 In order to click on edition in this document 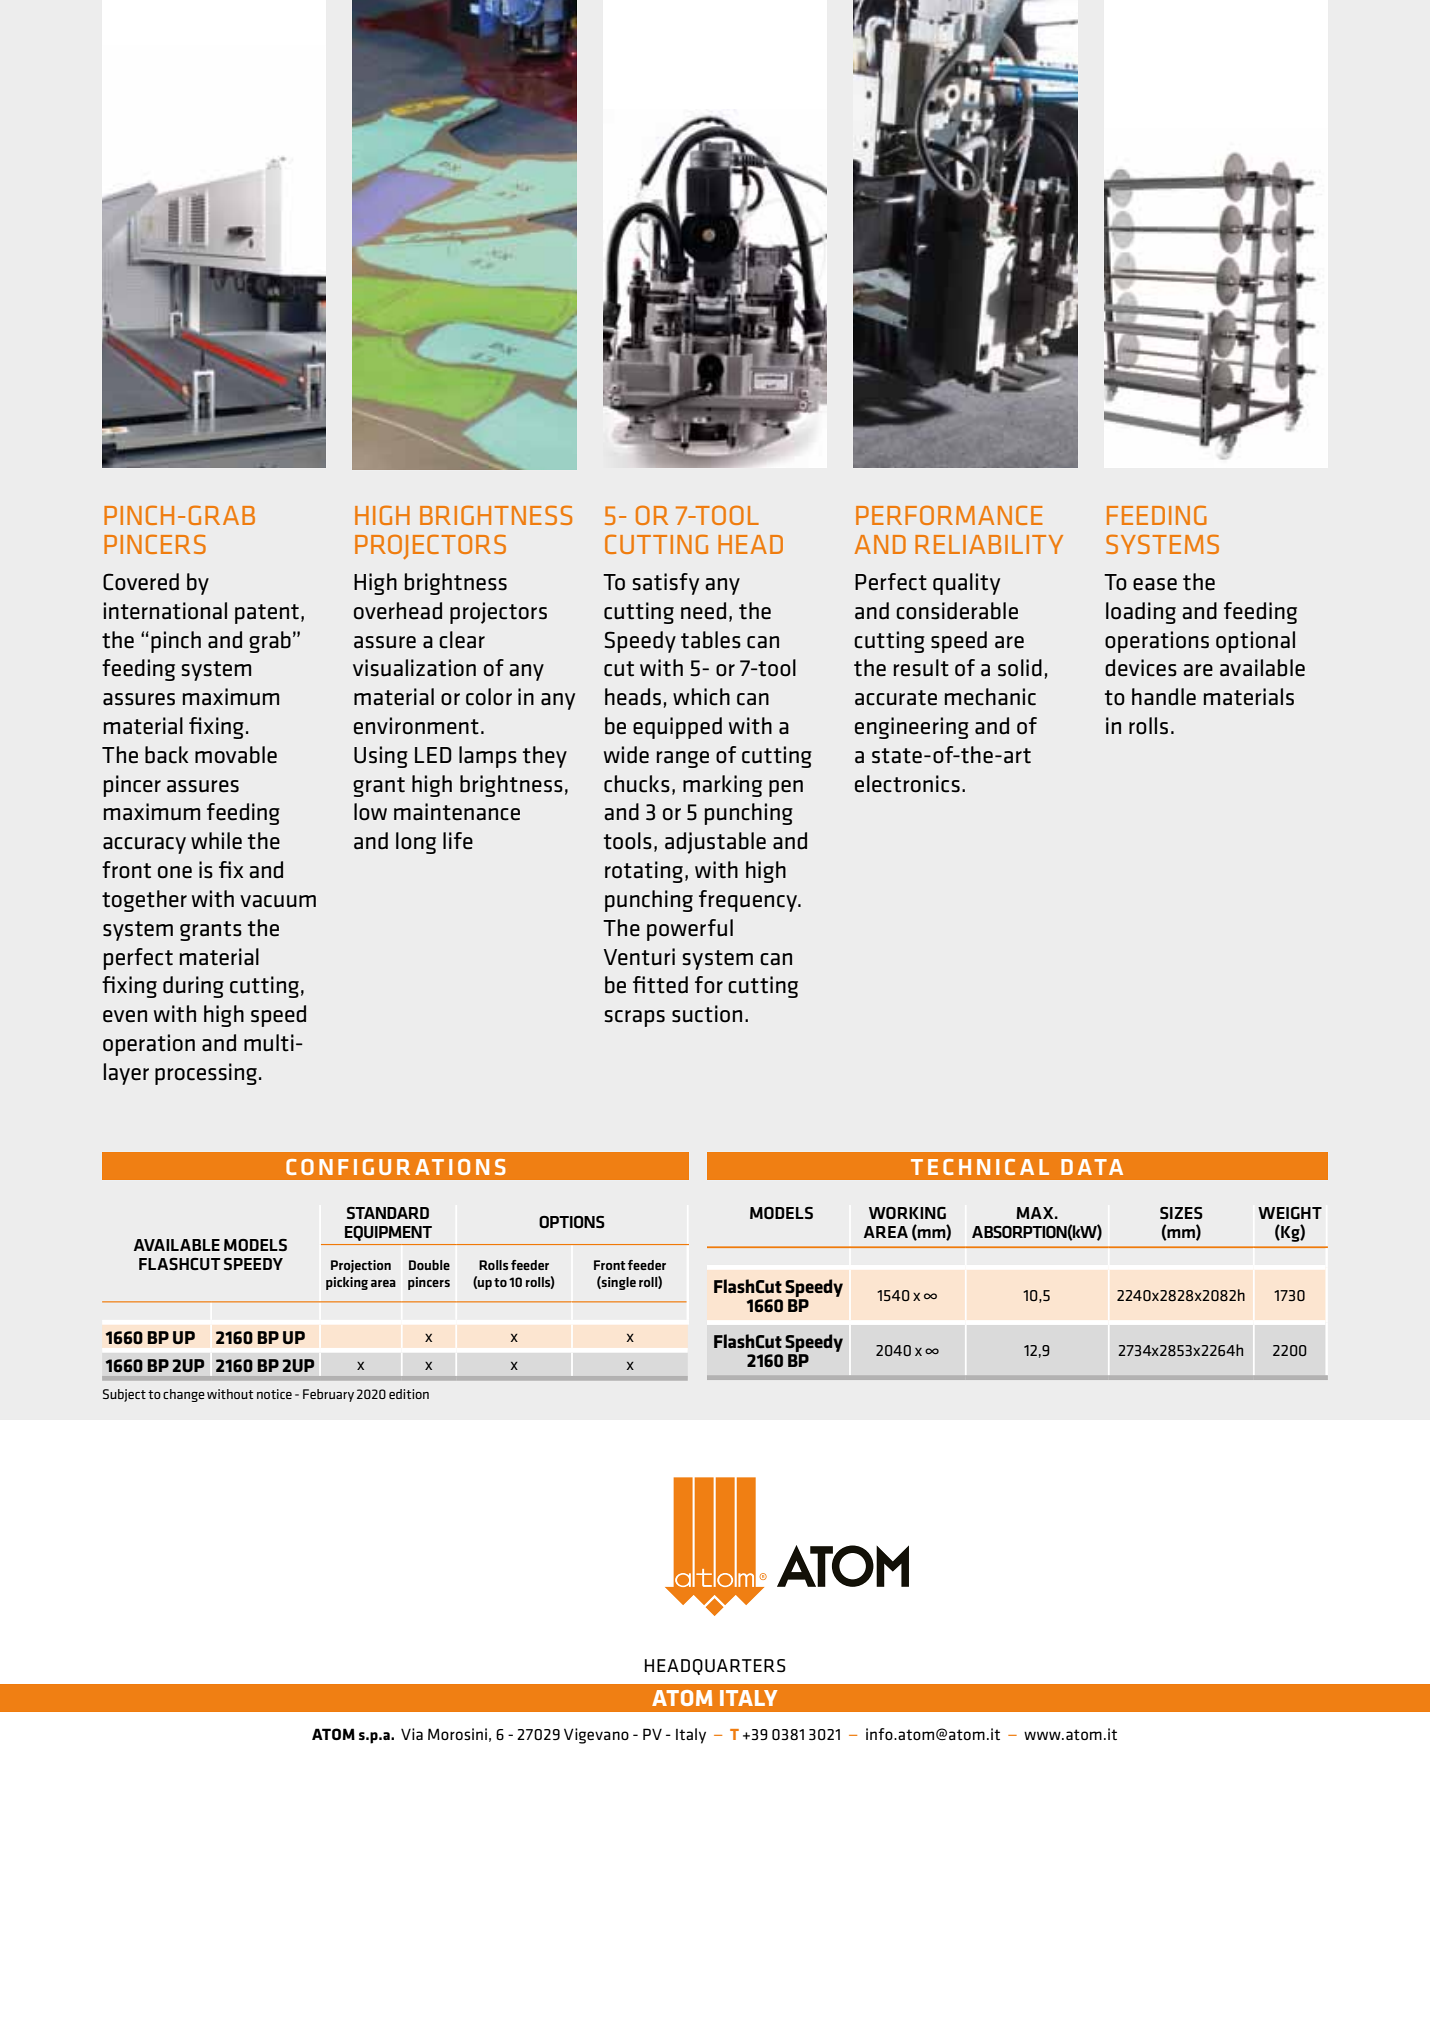, I will do `click(409, 1394)`.
